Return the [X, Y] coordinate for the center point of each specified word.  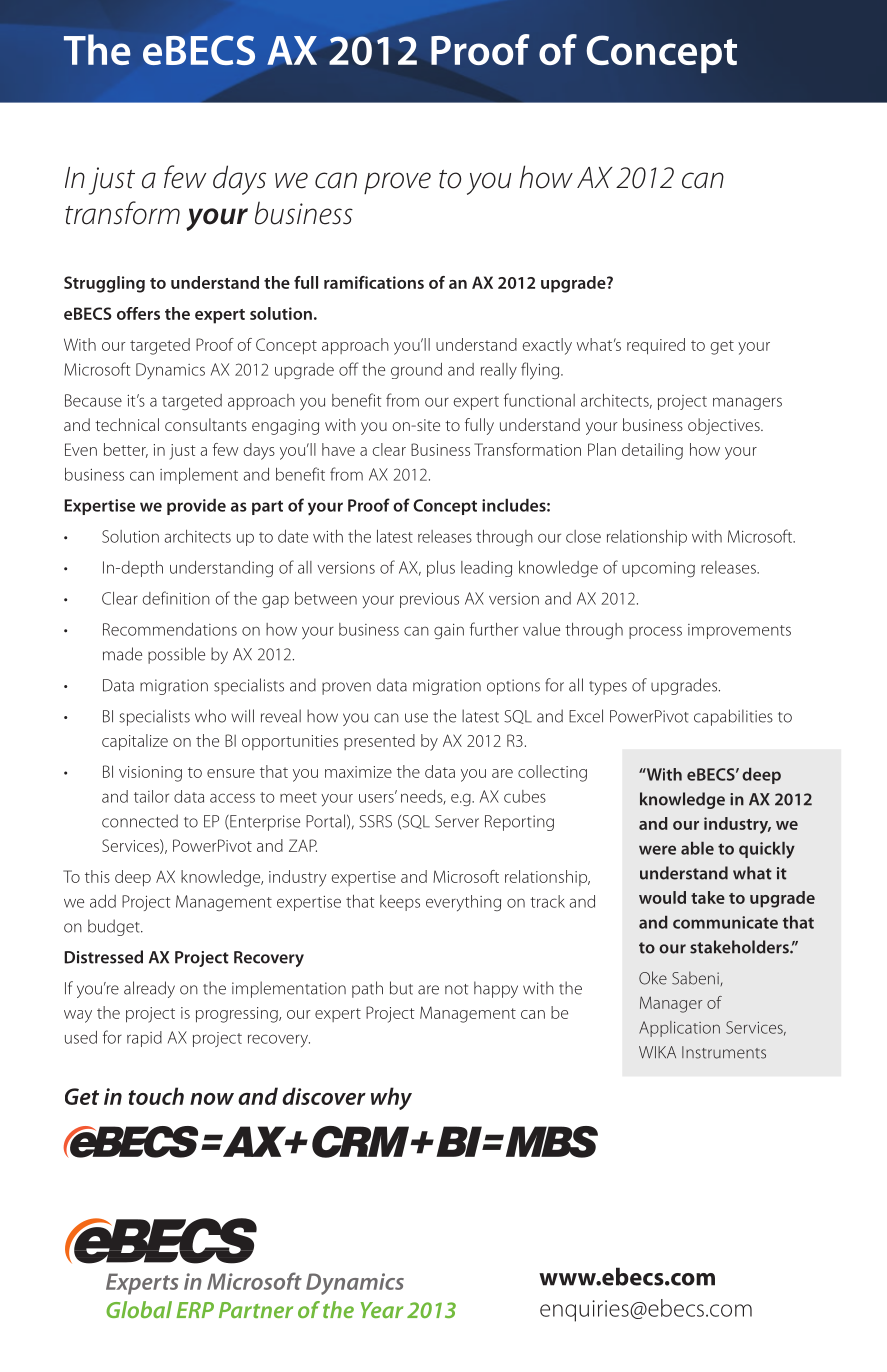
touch [156, 1096]
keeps [400, 903]
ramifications [374, 282]
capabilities [733, 717]
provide [196, 506]
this [97, 876]
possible [176, 655]
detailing [652, 451]
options [513, 687]
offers [138, 313]
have [338, 449]
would [662, 897]
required [656, 346]
